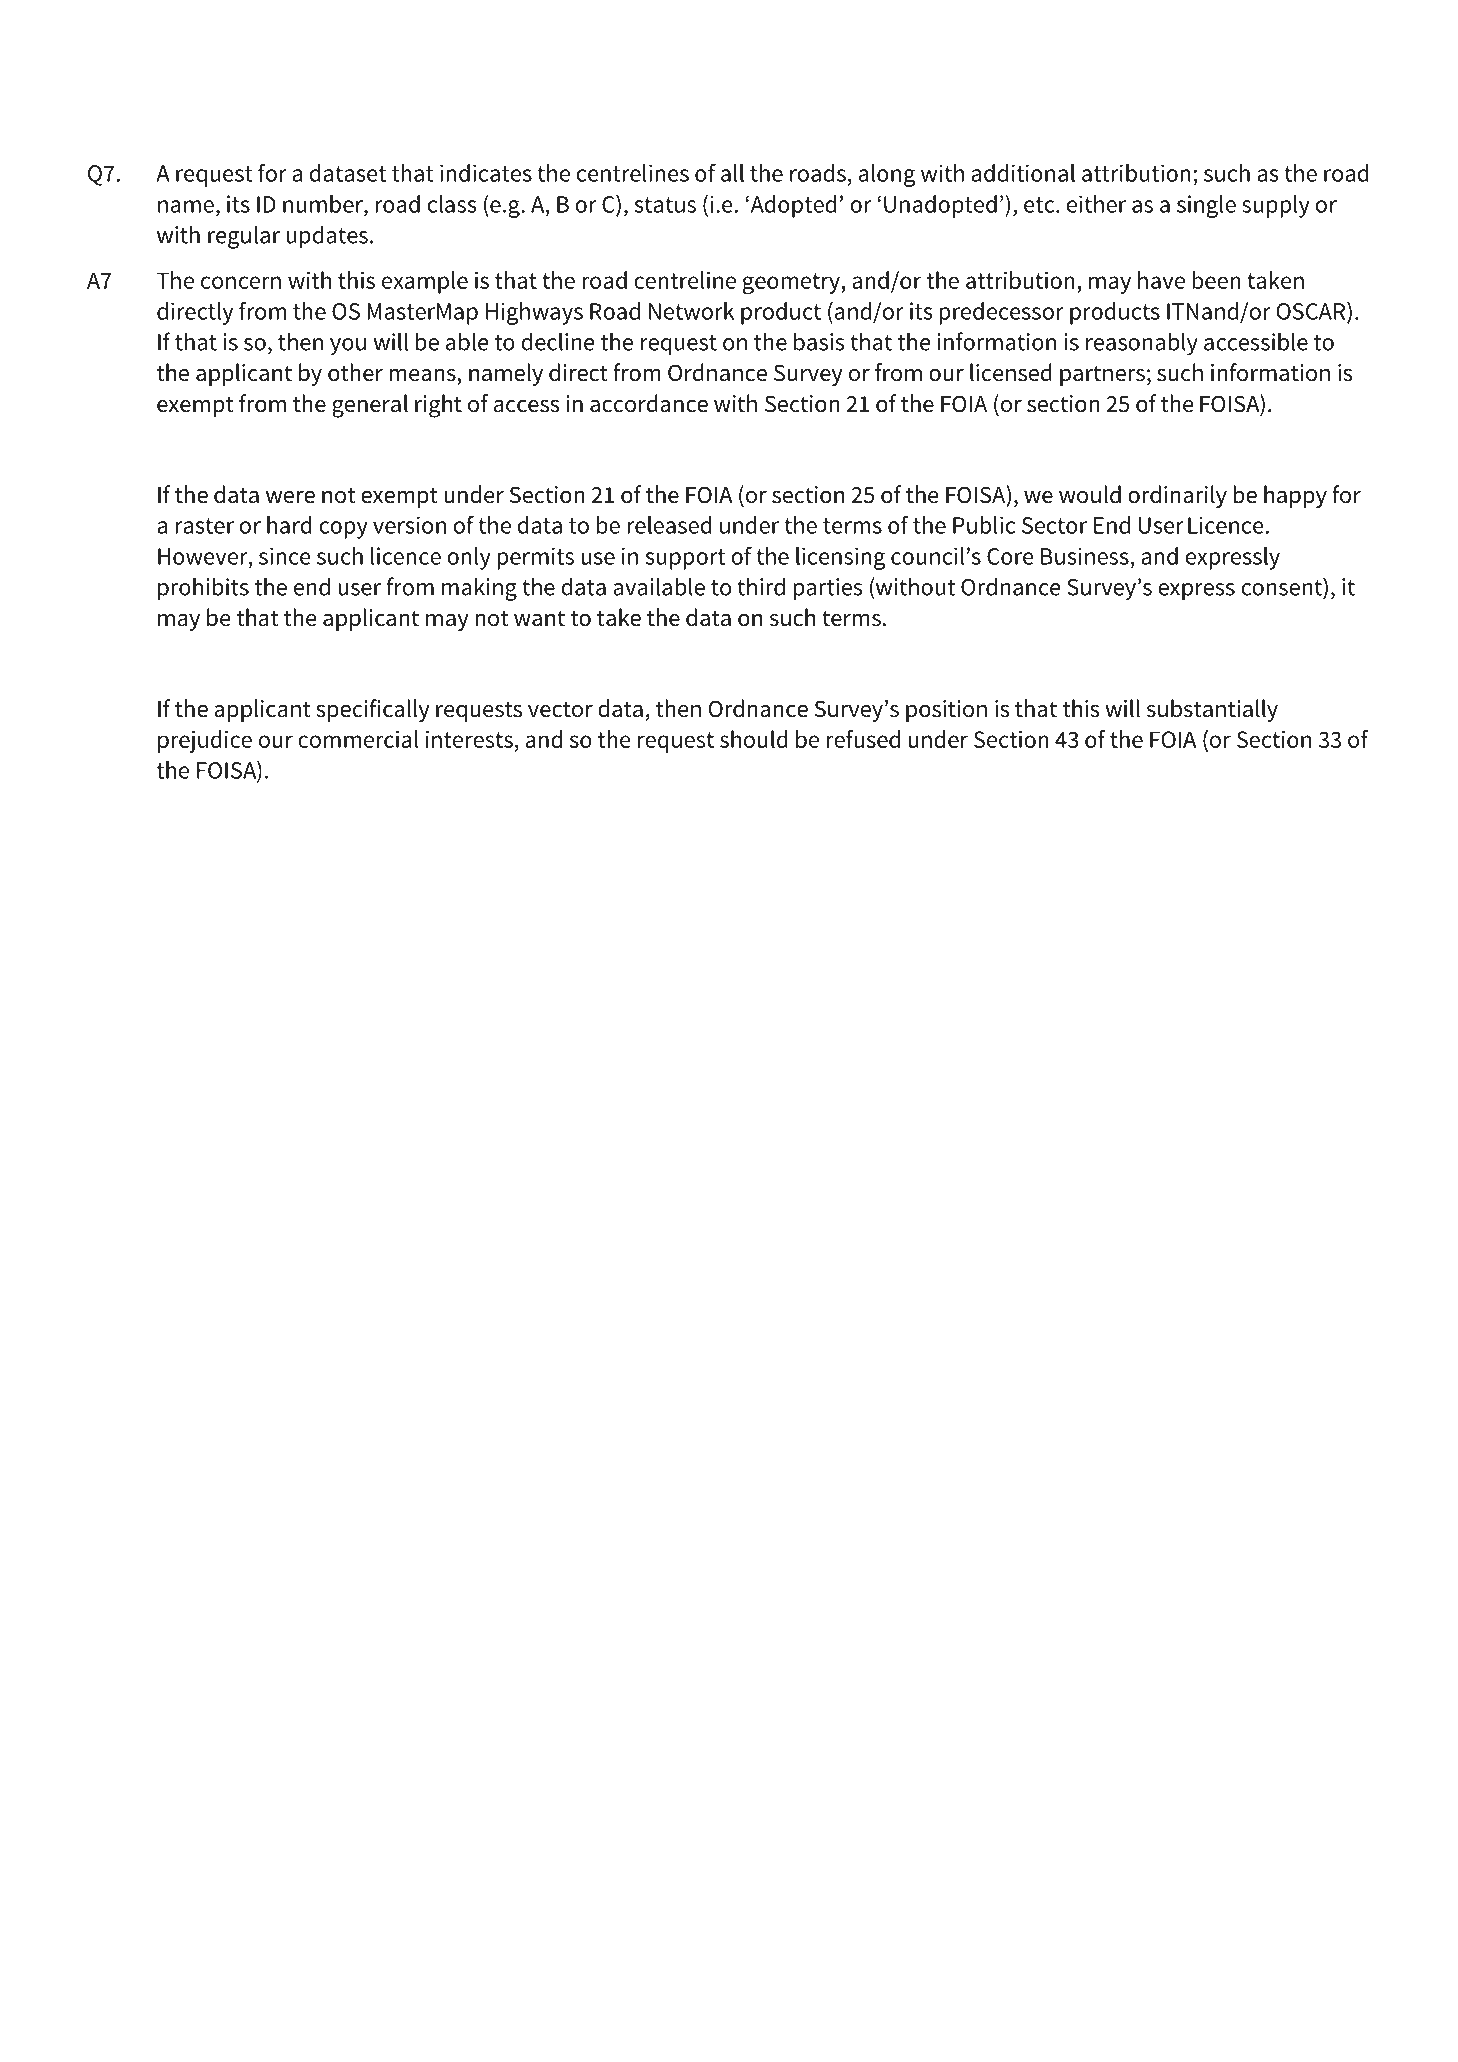 This page has height=2062, width=1458. What do you see at coordinates (348, 347) in the page?
I see `you` at bounding box center [348, 347].
